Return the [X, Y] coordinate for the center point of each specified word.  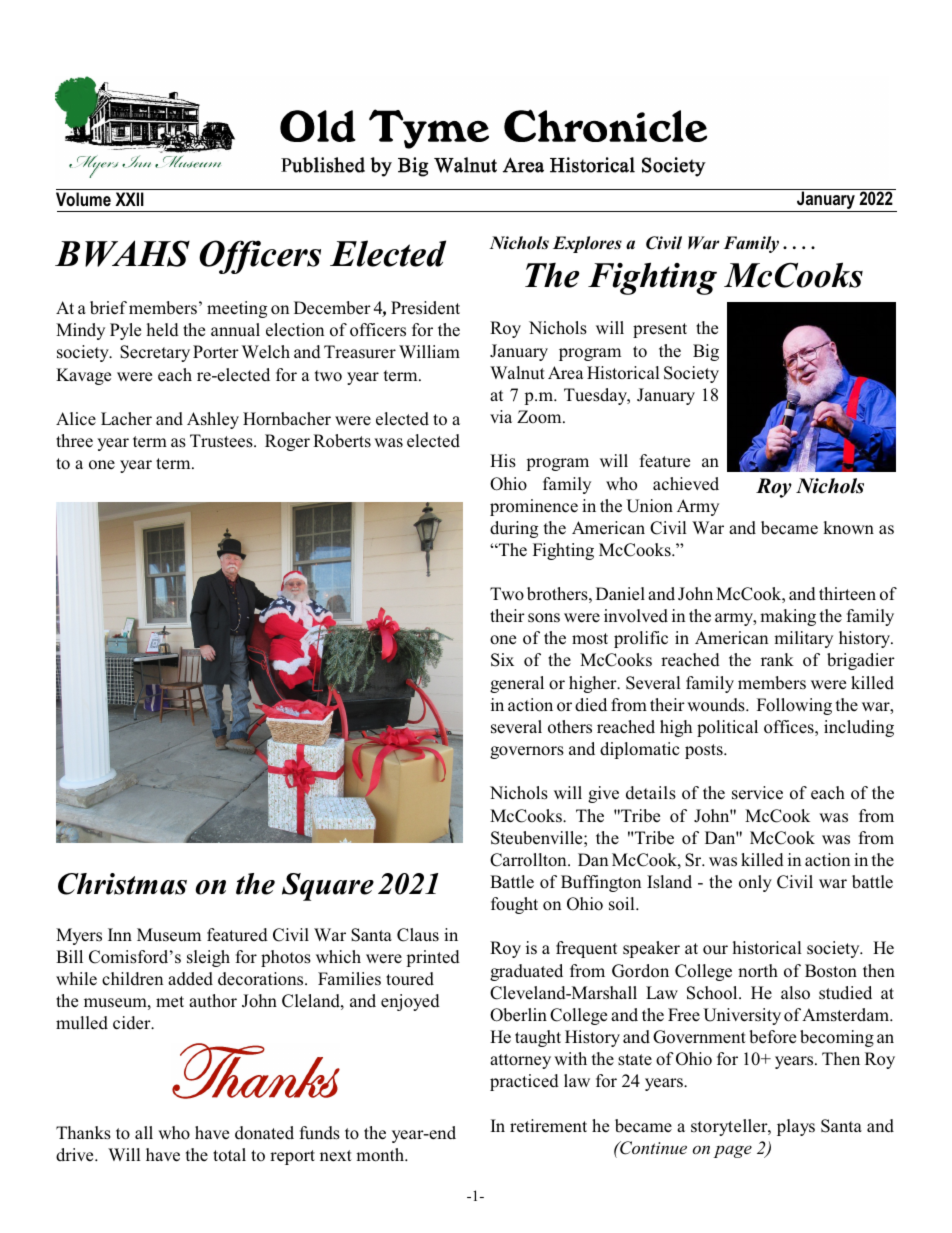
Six [502, 660]
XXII [129, 199]
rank [777, 659]
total [229, 1154]
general [517, 684]
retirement [548, 1126]
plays [796, 1127]
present [660, 330]
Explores [587, 244]
